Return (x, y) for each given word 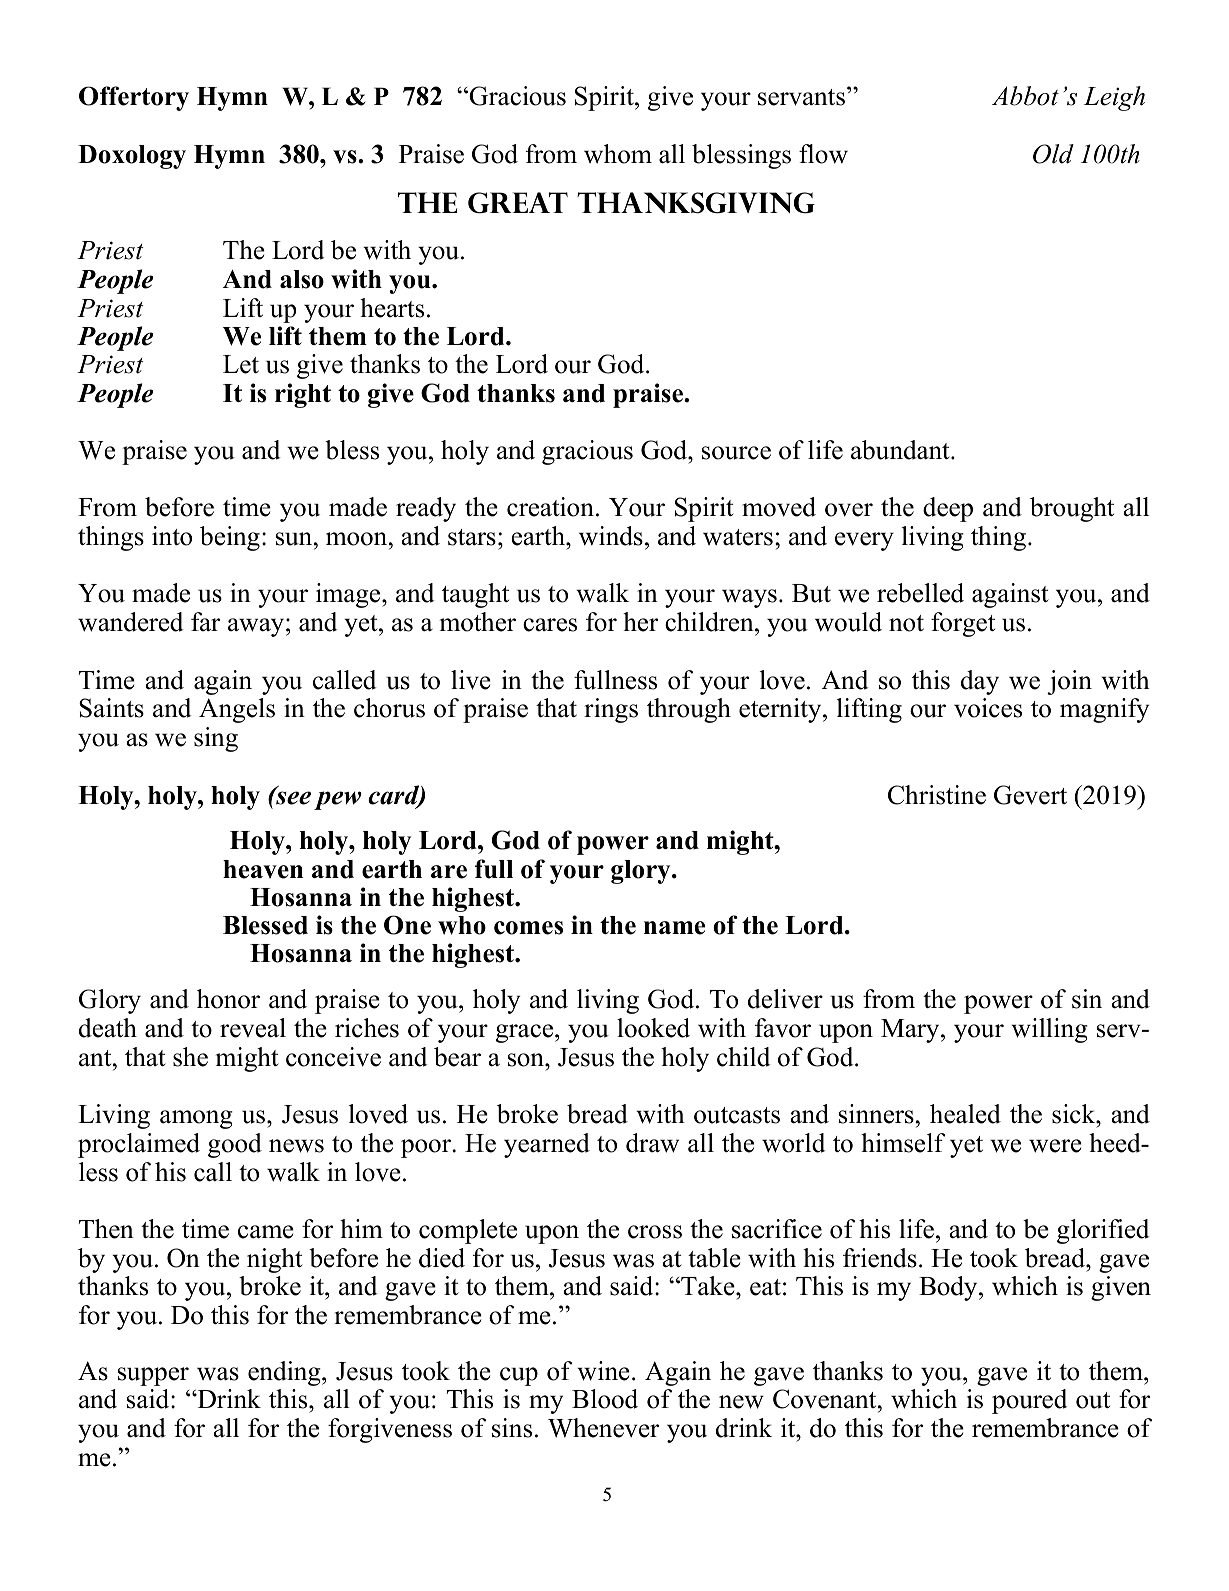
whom (618, 154)
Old (1053, 154)
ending (285, 1373)
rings (611, 710)
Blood (605, 1399)
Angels (237, 710)
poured (1029, 1401)
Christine (937, 795)
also (302, 279)
